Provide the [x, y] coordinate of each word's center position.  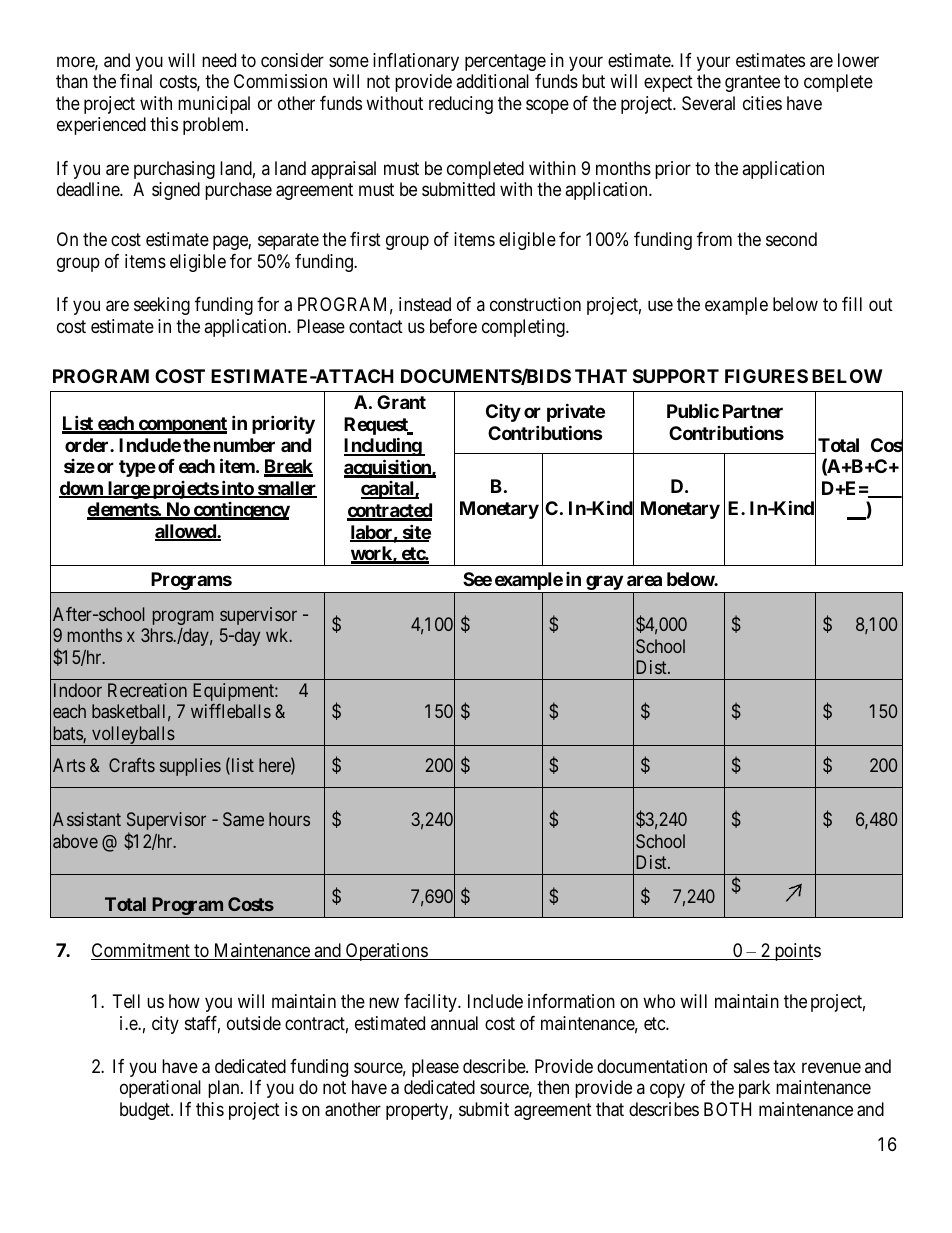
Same [243, 819]
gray [604, 583]
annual [454, 1023]
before [453, 326]
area [644, 580]
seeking [162, 306]
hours [289, 819]
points [796, 952]
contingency [240, 511]
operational [160, 1089]
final [136, 81]
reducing [461, 105]
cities [762, 103]
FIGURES [766, 376]
